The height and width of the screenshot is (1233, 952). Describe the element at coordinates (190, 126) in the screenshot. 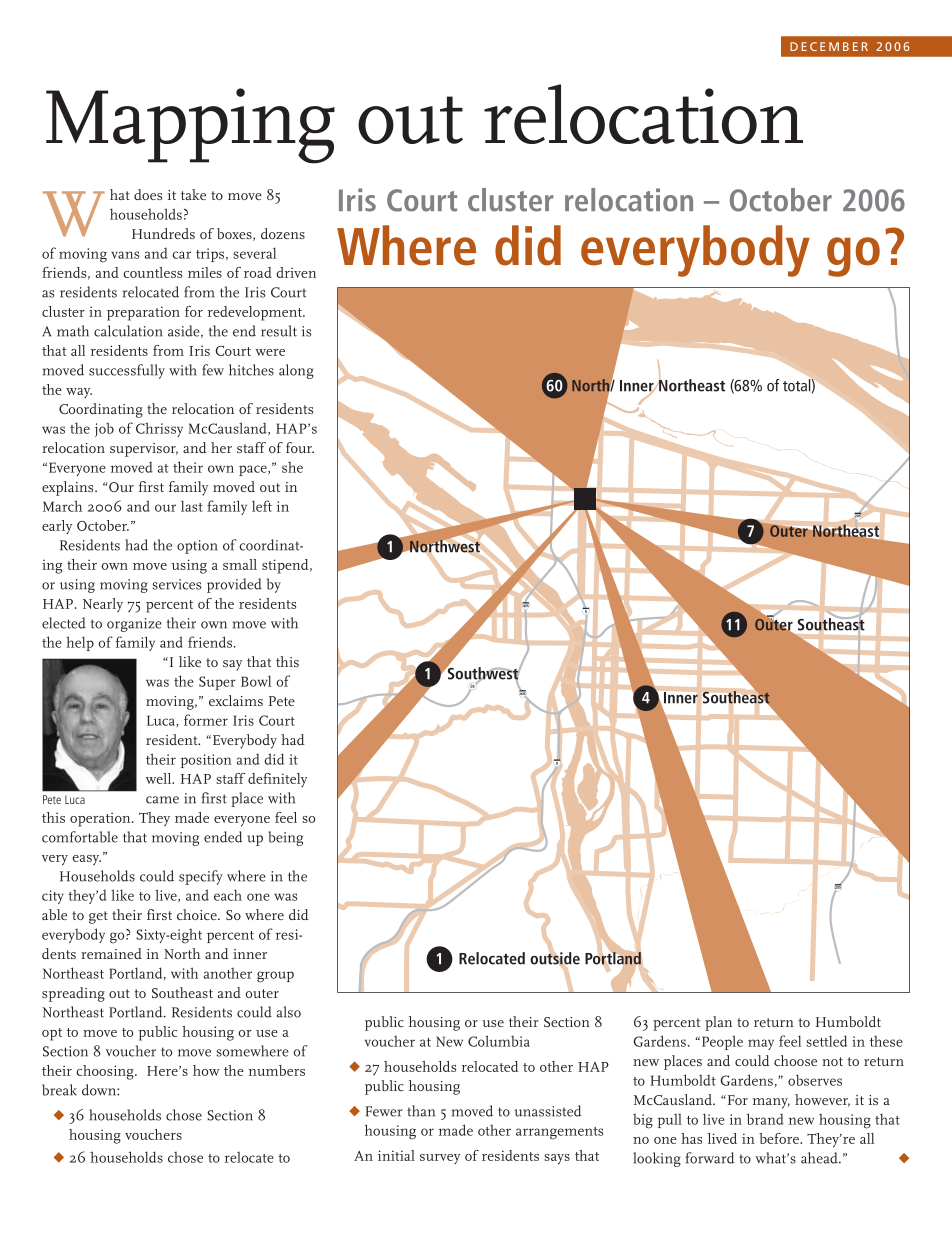

I see `Mapping` at that location.
